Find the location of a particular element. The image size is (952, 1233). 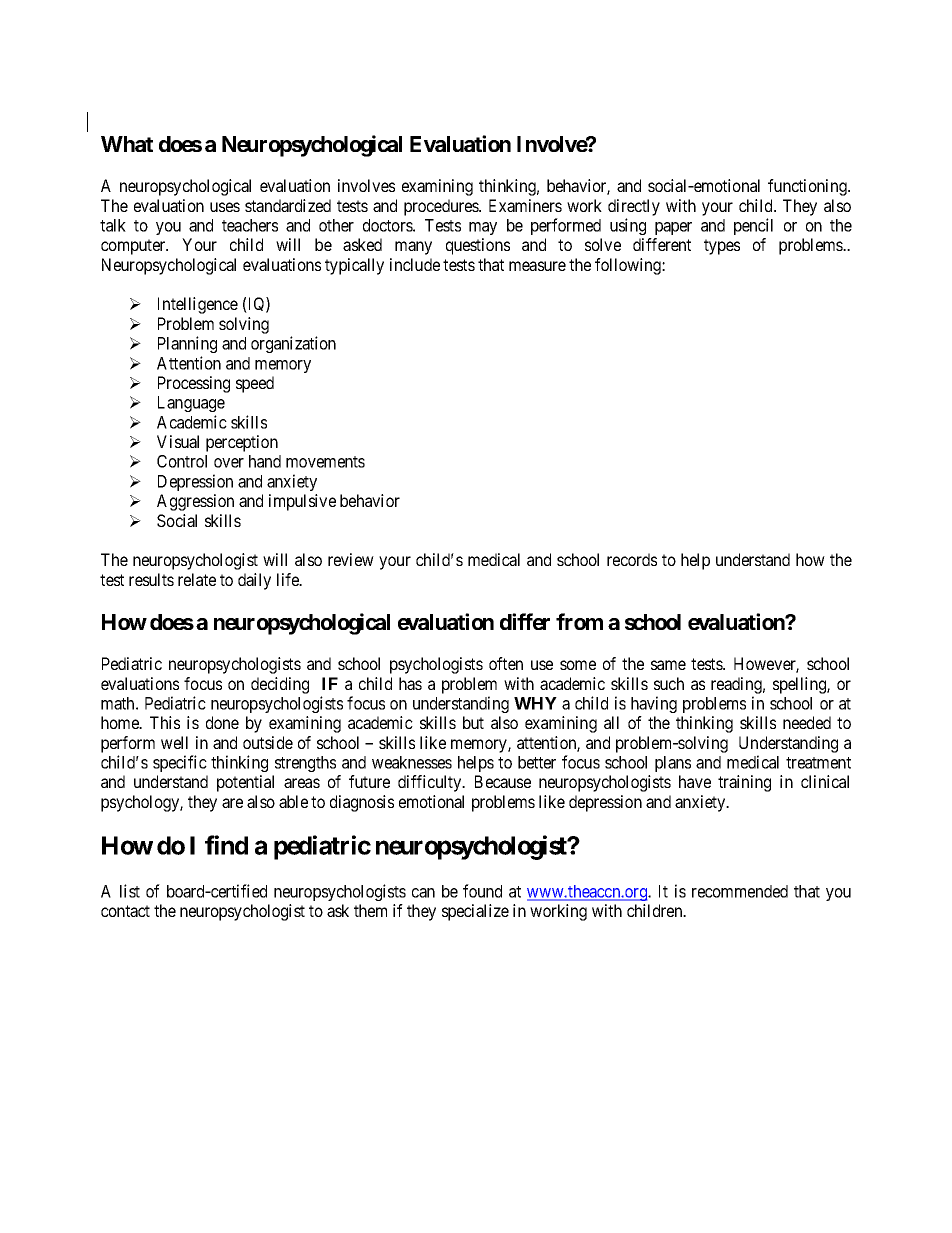

list is located at coordinates (130, 891).
